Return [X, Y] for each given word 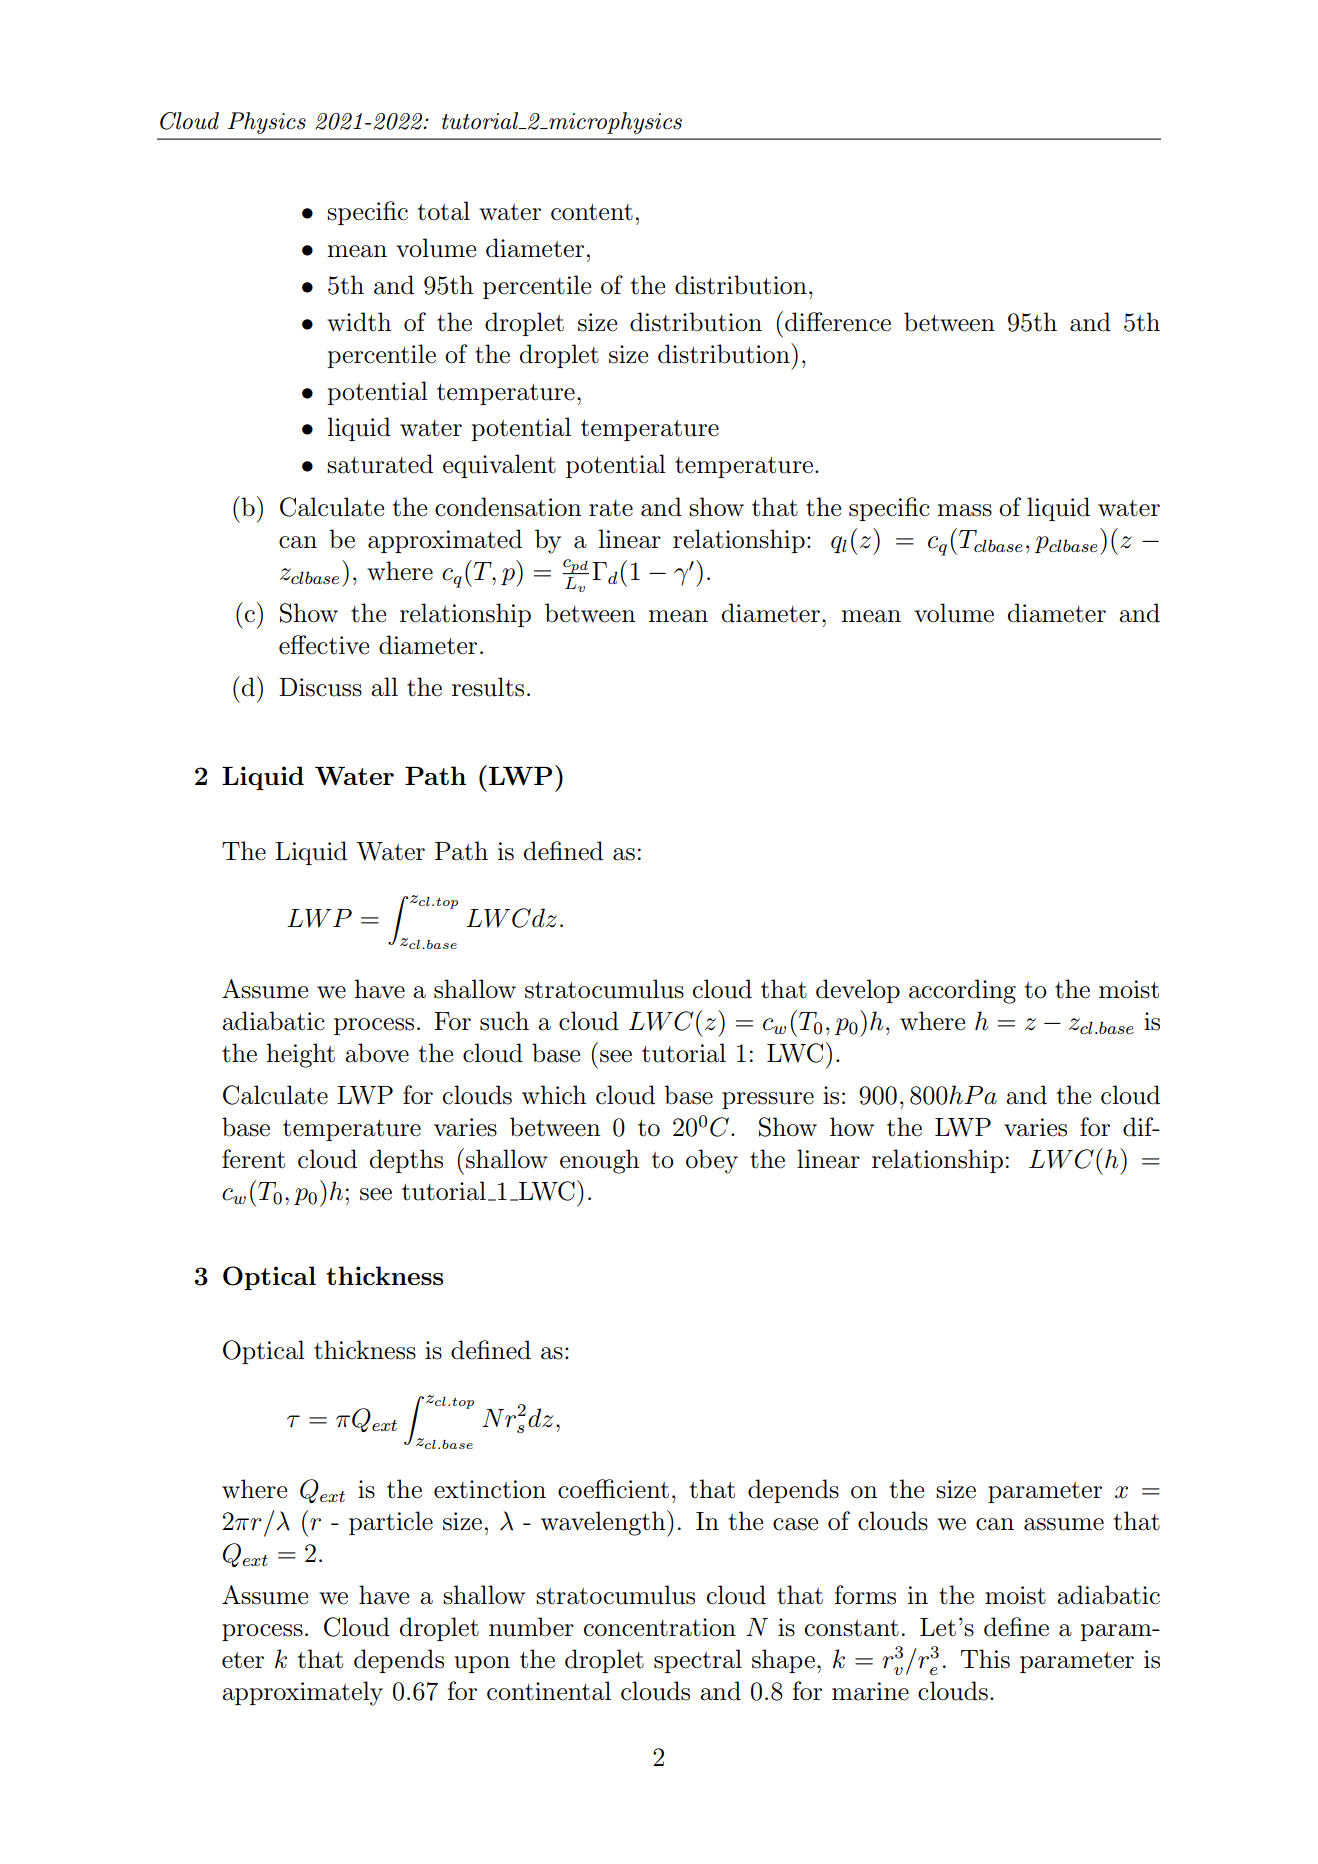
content [592, 212]
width [359, 322]
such [504, 1021]
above [377, 1053]
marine [870, 1691]
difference [838, 322]
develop [858, 991]
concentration [660, 1627]
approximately [302, 1693]
